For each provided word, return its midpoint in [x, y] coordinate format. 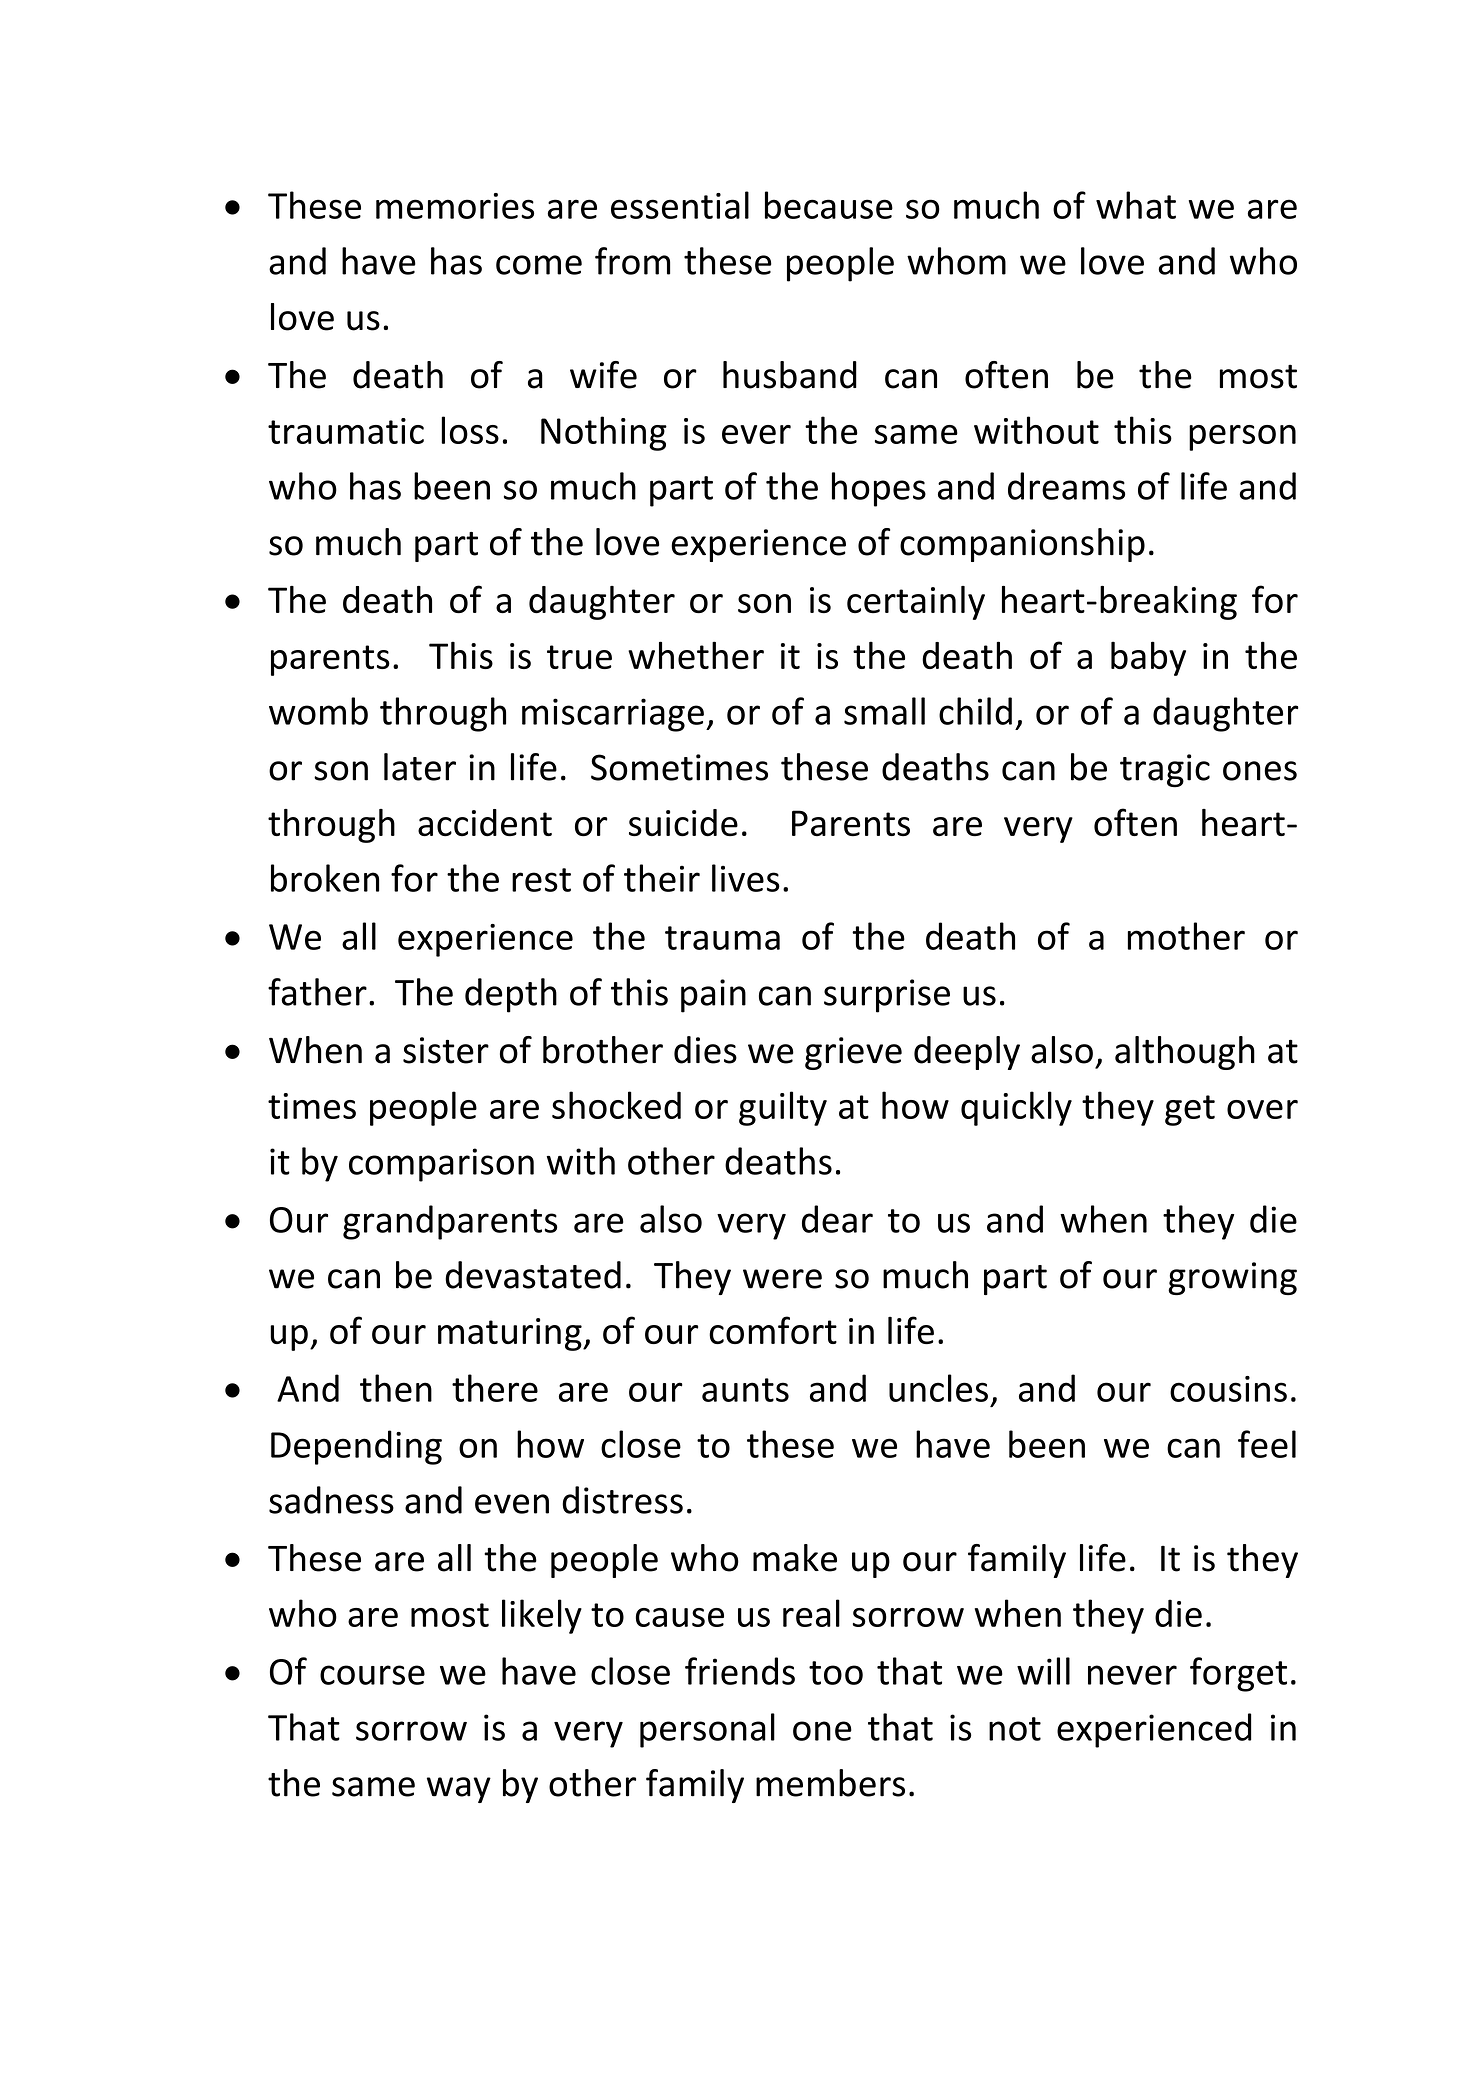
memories [455, 206]
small [884, 711]
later [420, 767]
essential [680, 205]
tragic [1165, 771]
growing [1232, 1278]
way [459, 1790]
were [782, 1279]
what [1136, 205]
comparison [441, 1165]
